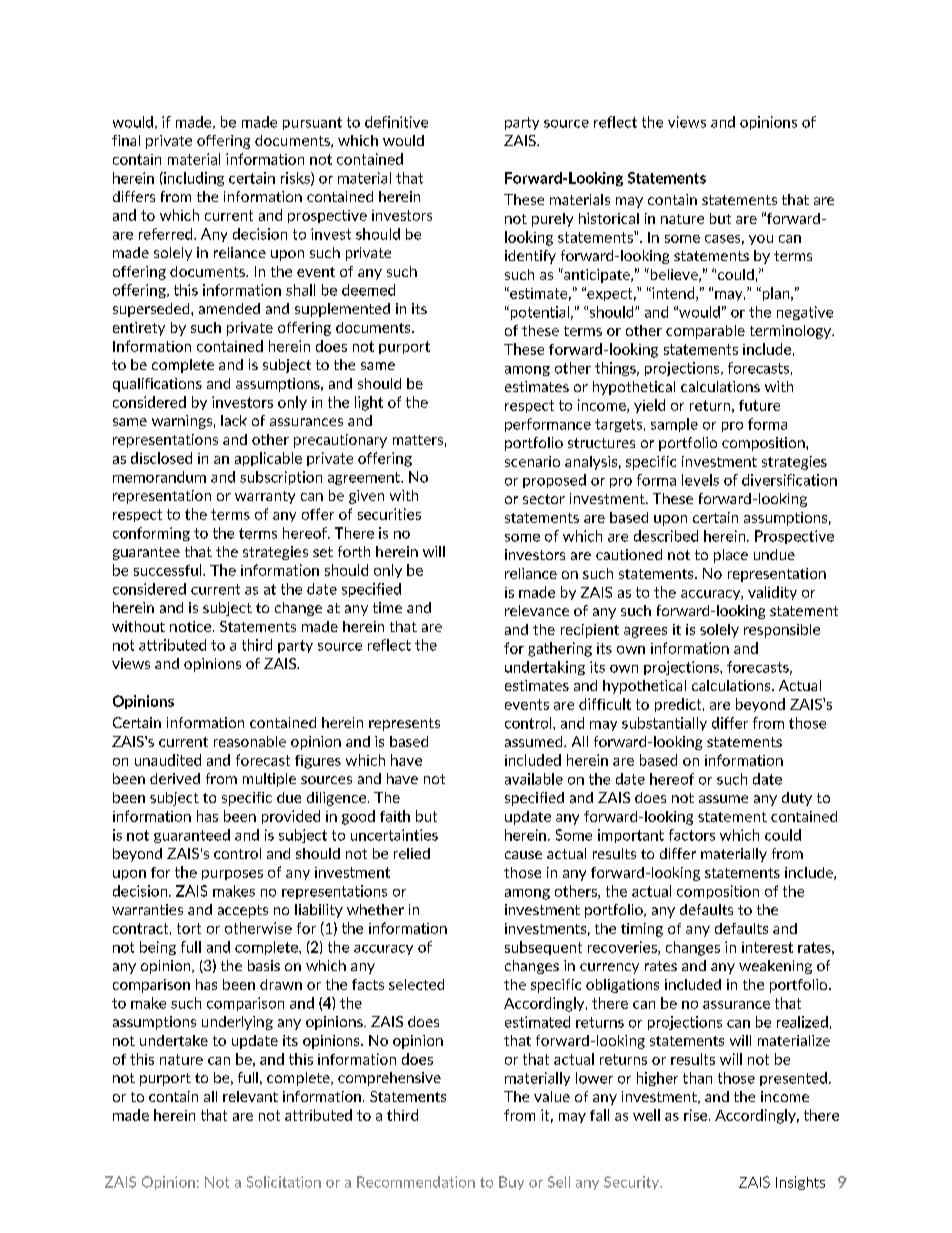  Describe the element at coordinates (369, 403) in the screenshot. I see `light` at that location.
